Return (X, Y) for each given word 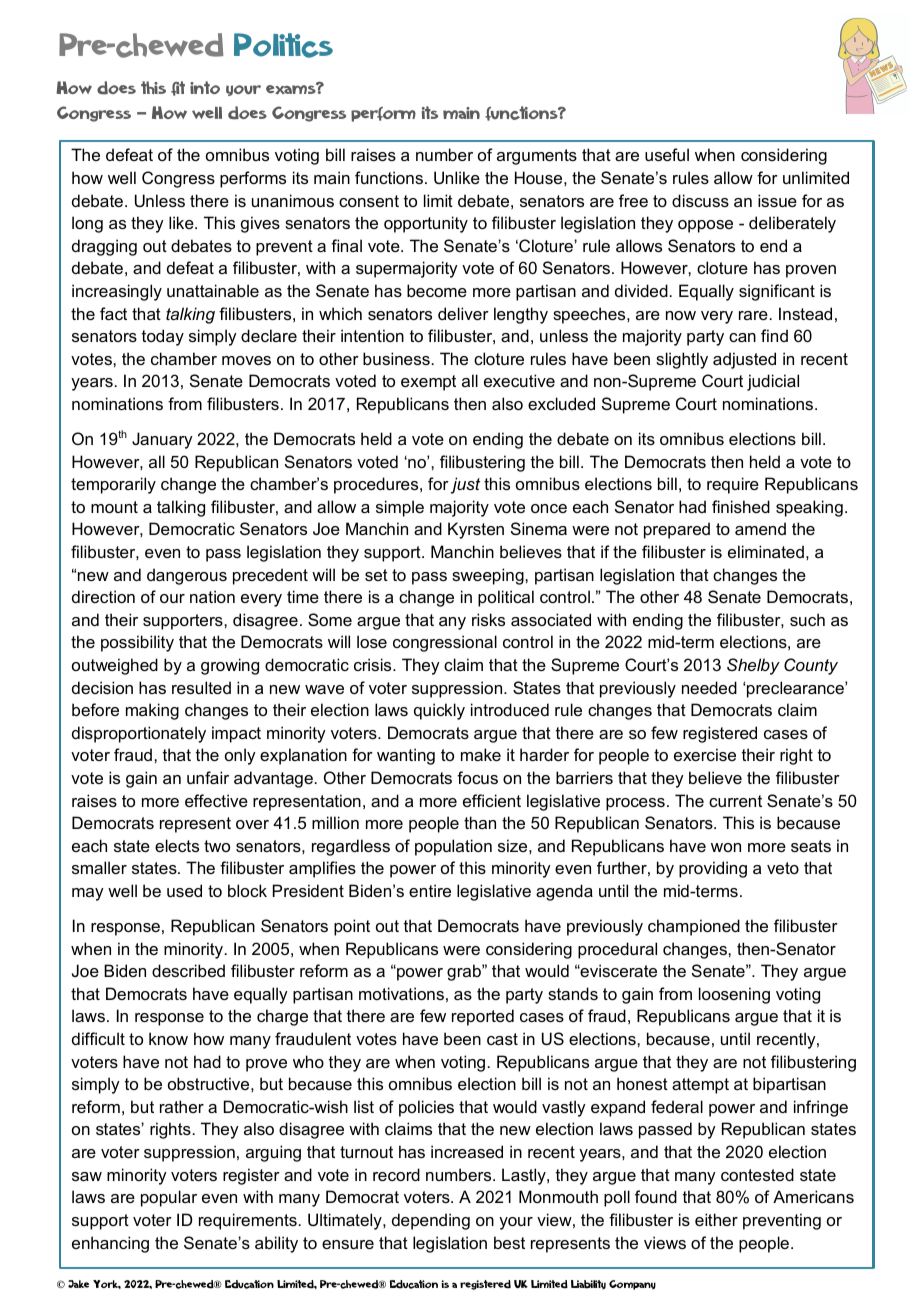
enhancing (110, 1244)
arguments (537, 157)
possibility (137, 643)
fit (178, 88)
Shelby (753, 666)
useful (667, 154)
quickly (439, 711)
